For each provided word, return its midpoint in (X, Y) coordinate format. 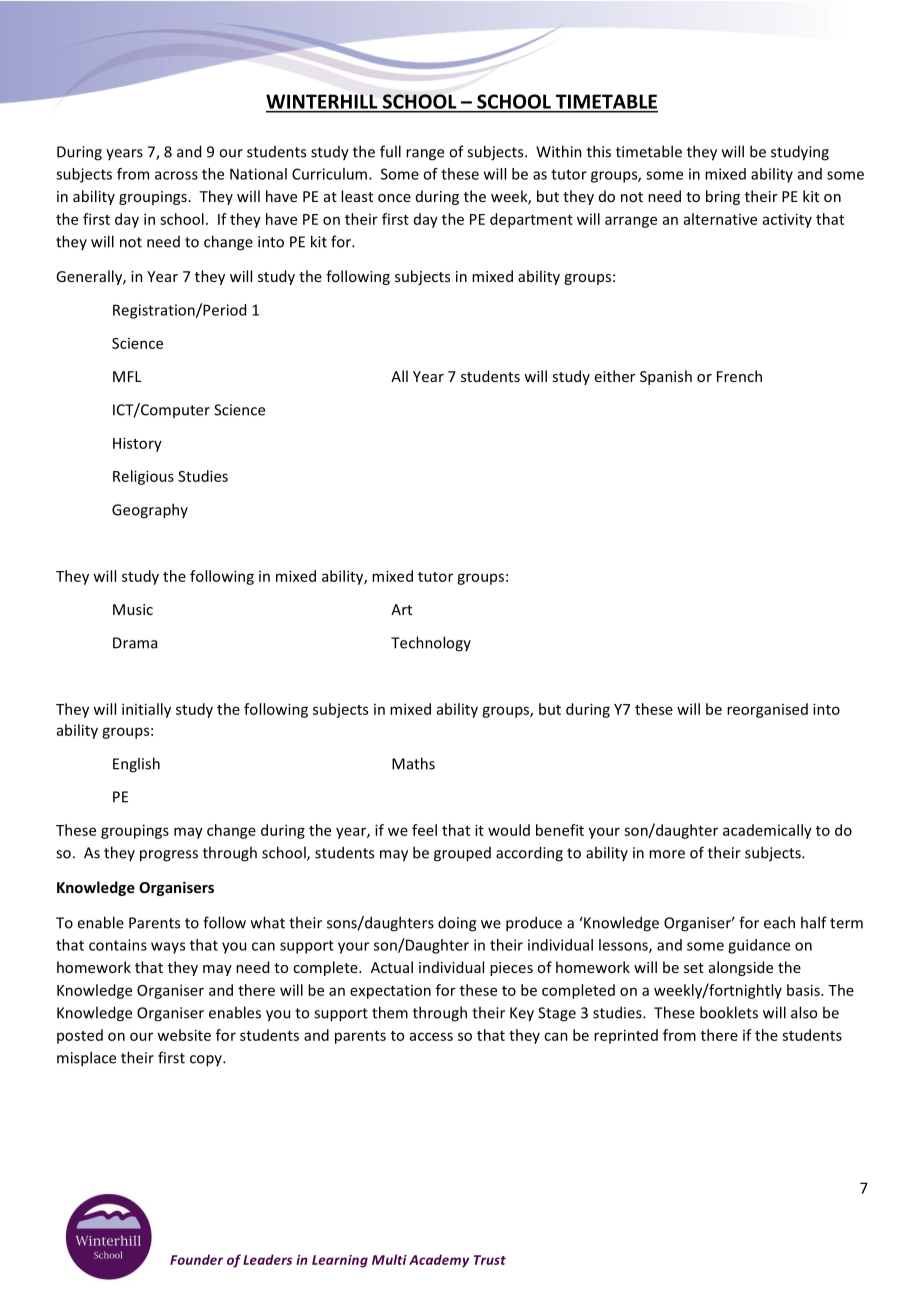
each (779, 922)
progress (169, 856)
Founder (196, 1259)
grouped (462, 854)
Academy (439, 1261)
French (739, 376)
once (394, 198)
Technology (431, 644)
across (176, 175)
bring (723, 197)
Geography (150, 511)
